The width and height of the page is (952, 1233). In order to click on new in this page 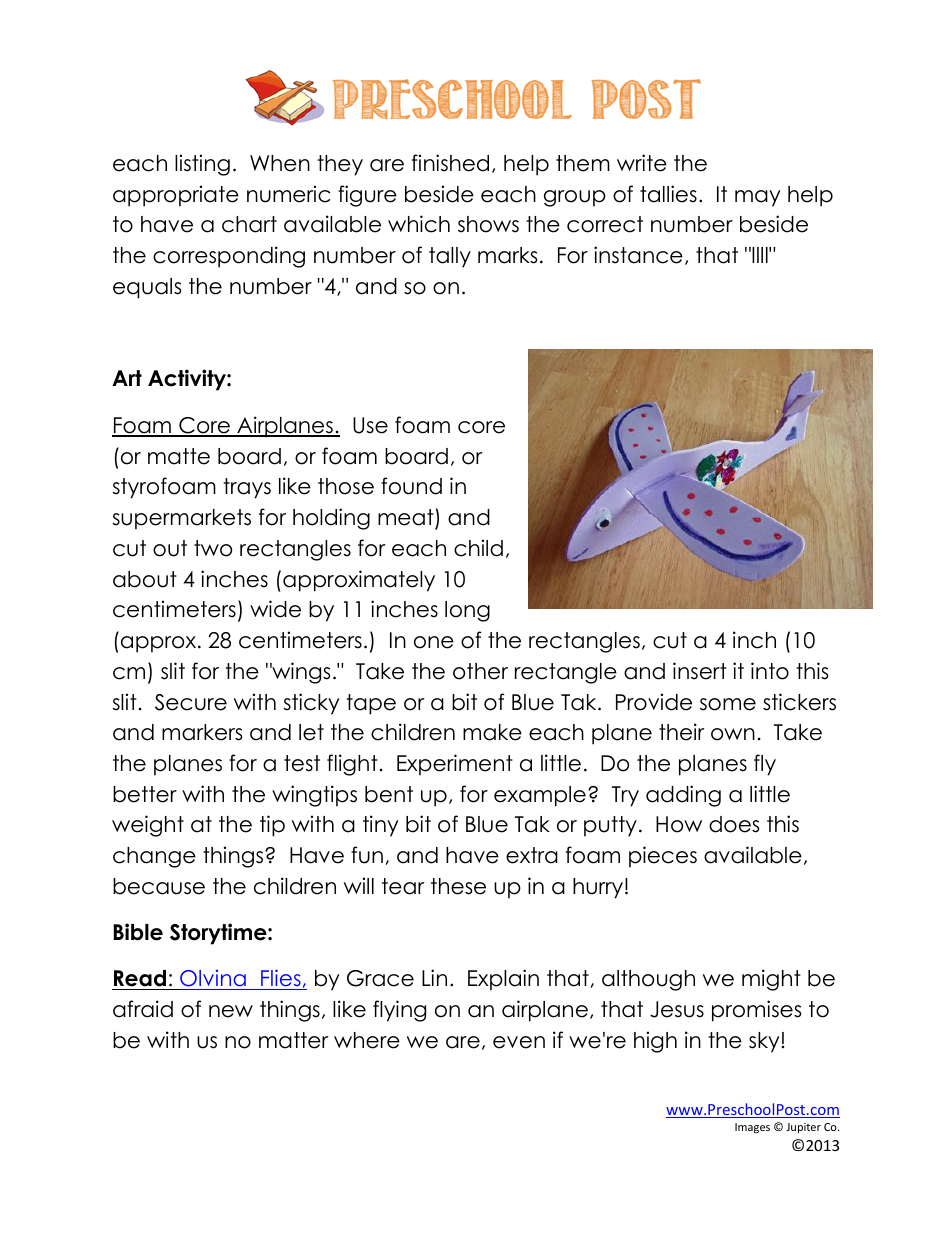, I will do `click(231, 1011)`.
